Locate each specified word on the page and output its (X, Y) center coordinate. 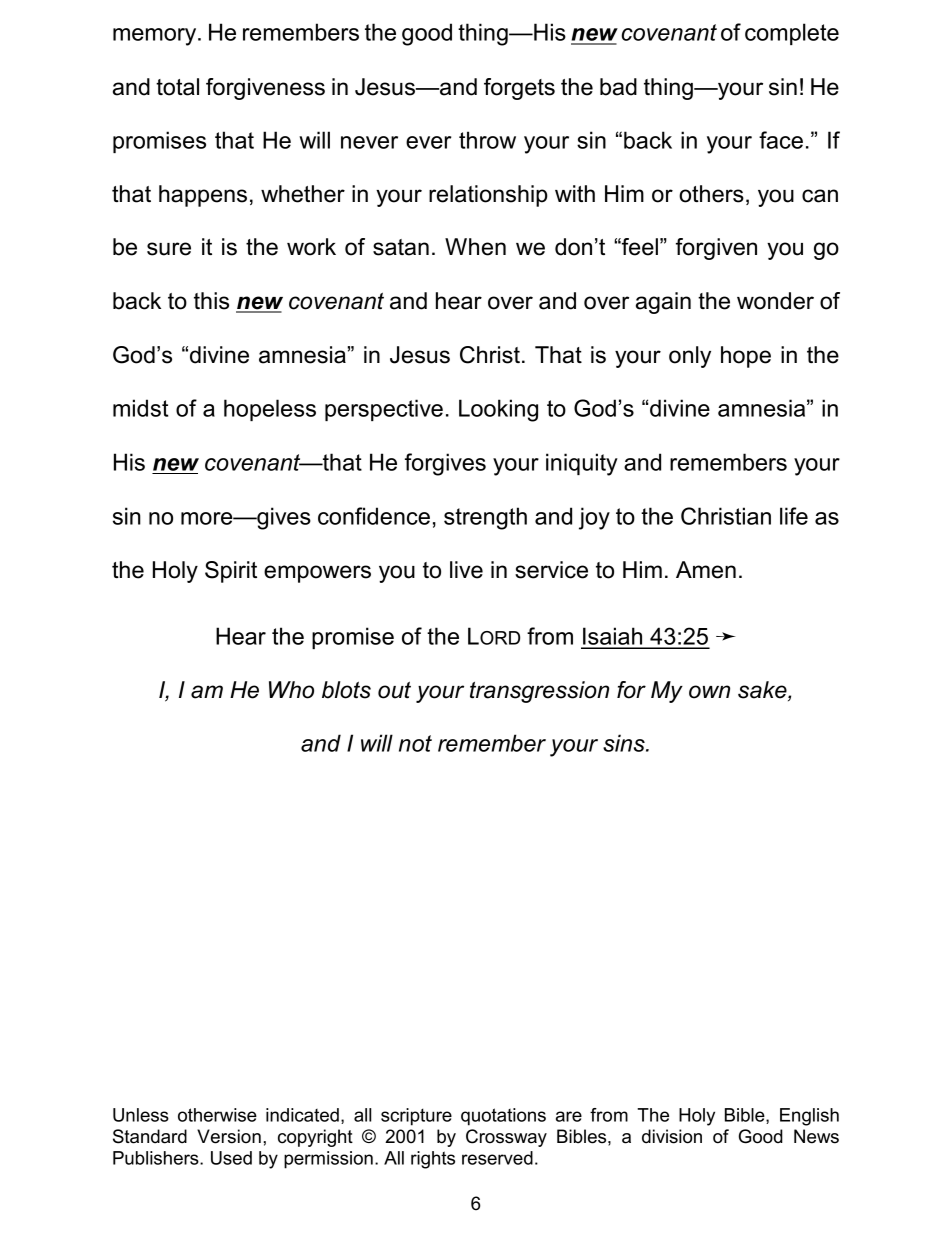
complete (792, 34)
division (672, 1136)
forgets (519, 89)
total (177, 87)
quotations (503, 1117)
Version (229, 1136)
